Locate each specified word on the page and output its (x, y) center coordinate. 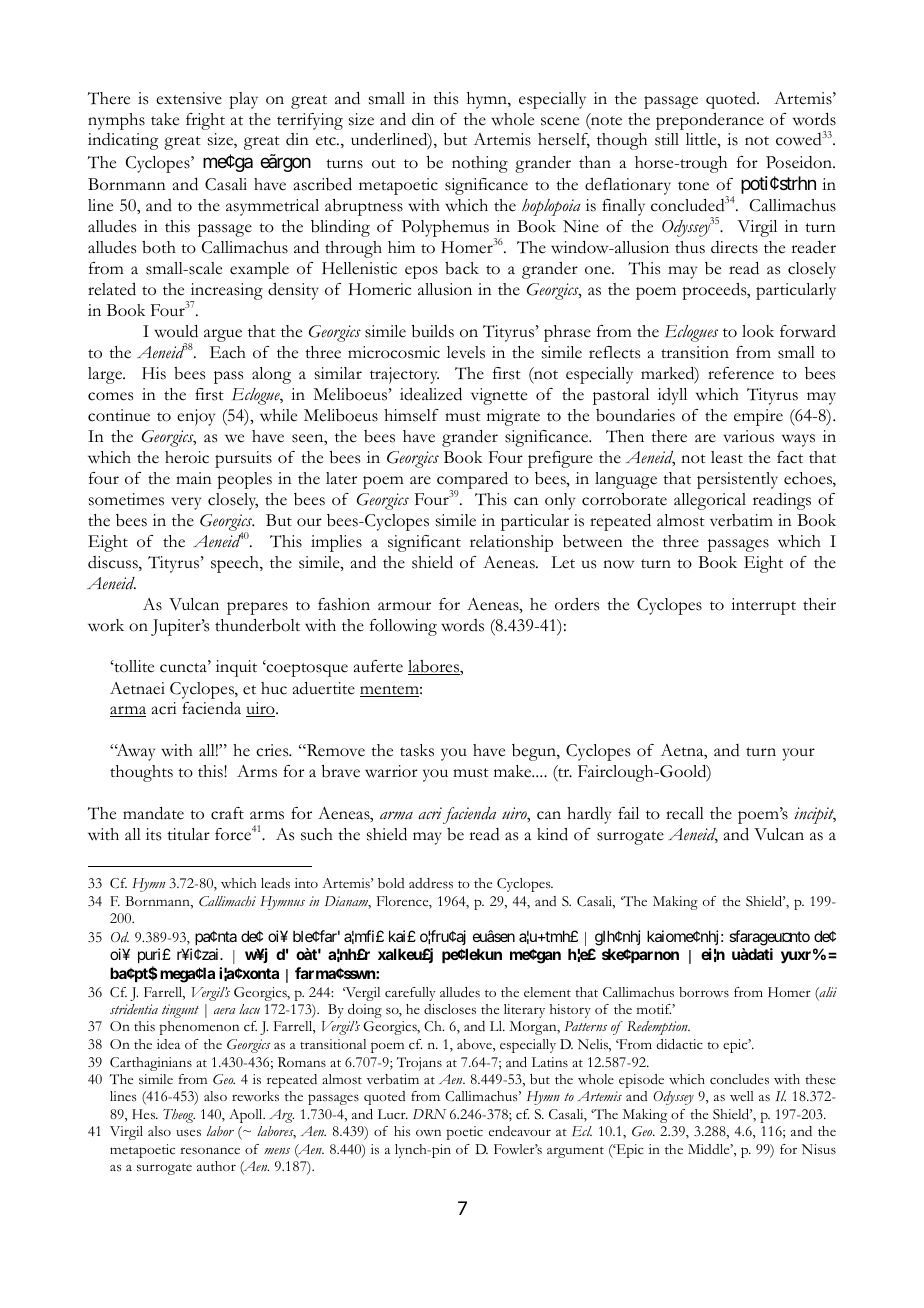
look (758, 331)
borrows (704, 992)
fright (205, 121)
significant (424, 543)
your (798, 754)
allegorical (710, 501)
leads (275, 883)
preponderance (710, 121)
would (176, 331)
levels (466, 352)
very (186, 503)
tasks (417, 750)
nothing (480, 164)
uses (188, 1133)
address (431, 883)
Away (135, 752)
